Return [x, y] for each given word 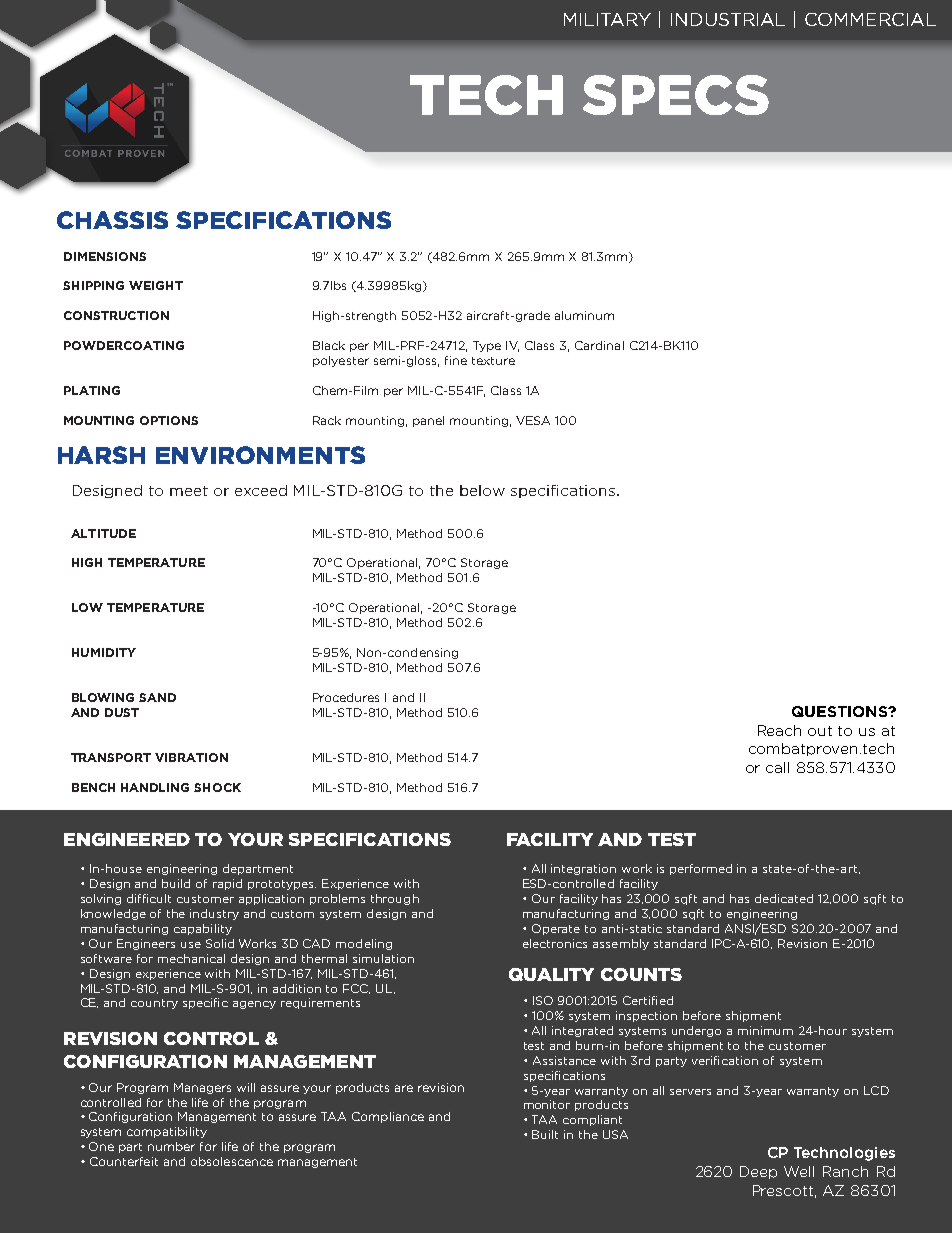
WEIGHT [156, 285]
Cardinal [599, 345]
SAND [157, 697]
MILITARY [607, 19]
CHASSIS [112, 220]
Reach [779, 730]
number [171, 1146]
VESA [533, 420]
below [482, 490]
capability [203, 929]
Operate [556, 929]
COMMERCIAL [870, 19]
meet [189, 491]
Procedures [346, 697]
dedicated [784, 898]
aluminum [584, 315]
